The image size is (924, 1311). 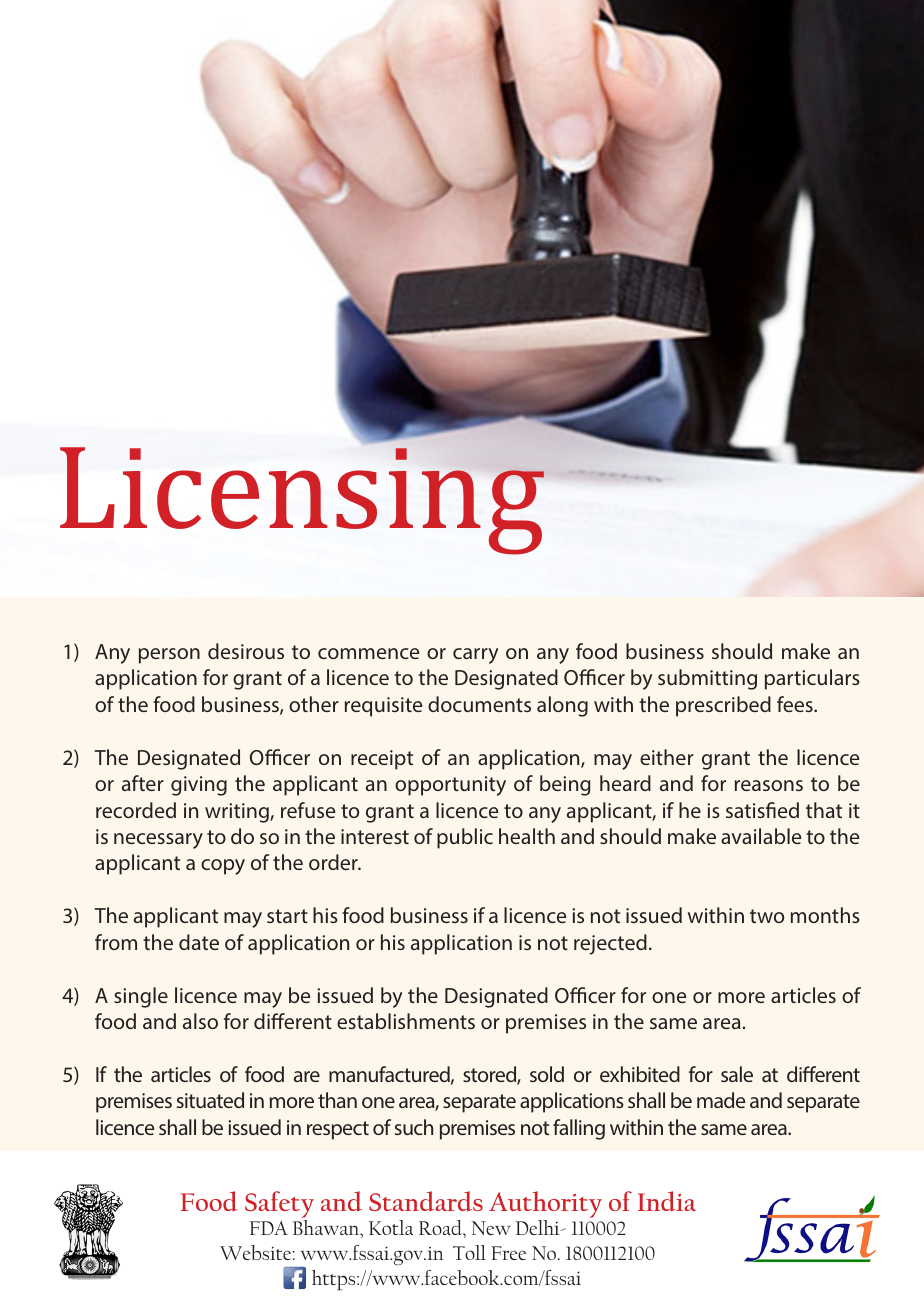 What do you see at coordinates (475, 656) in the page?
I see `carry` at bounding box center [475, 656].
